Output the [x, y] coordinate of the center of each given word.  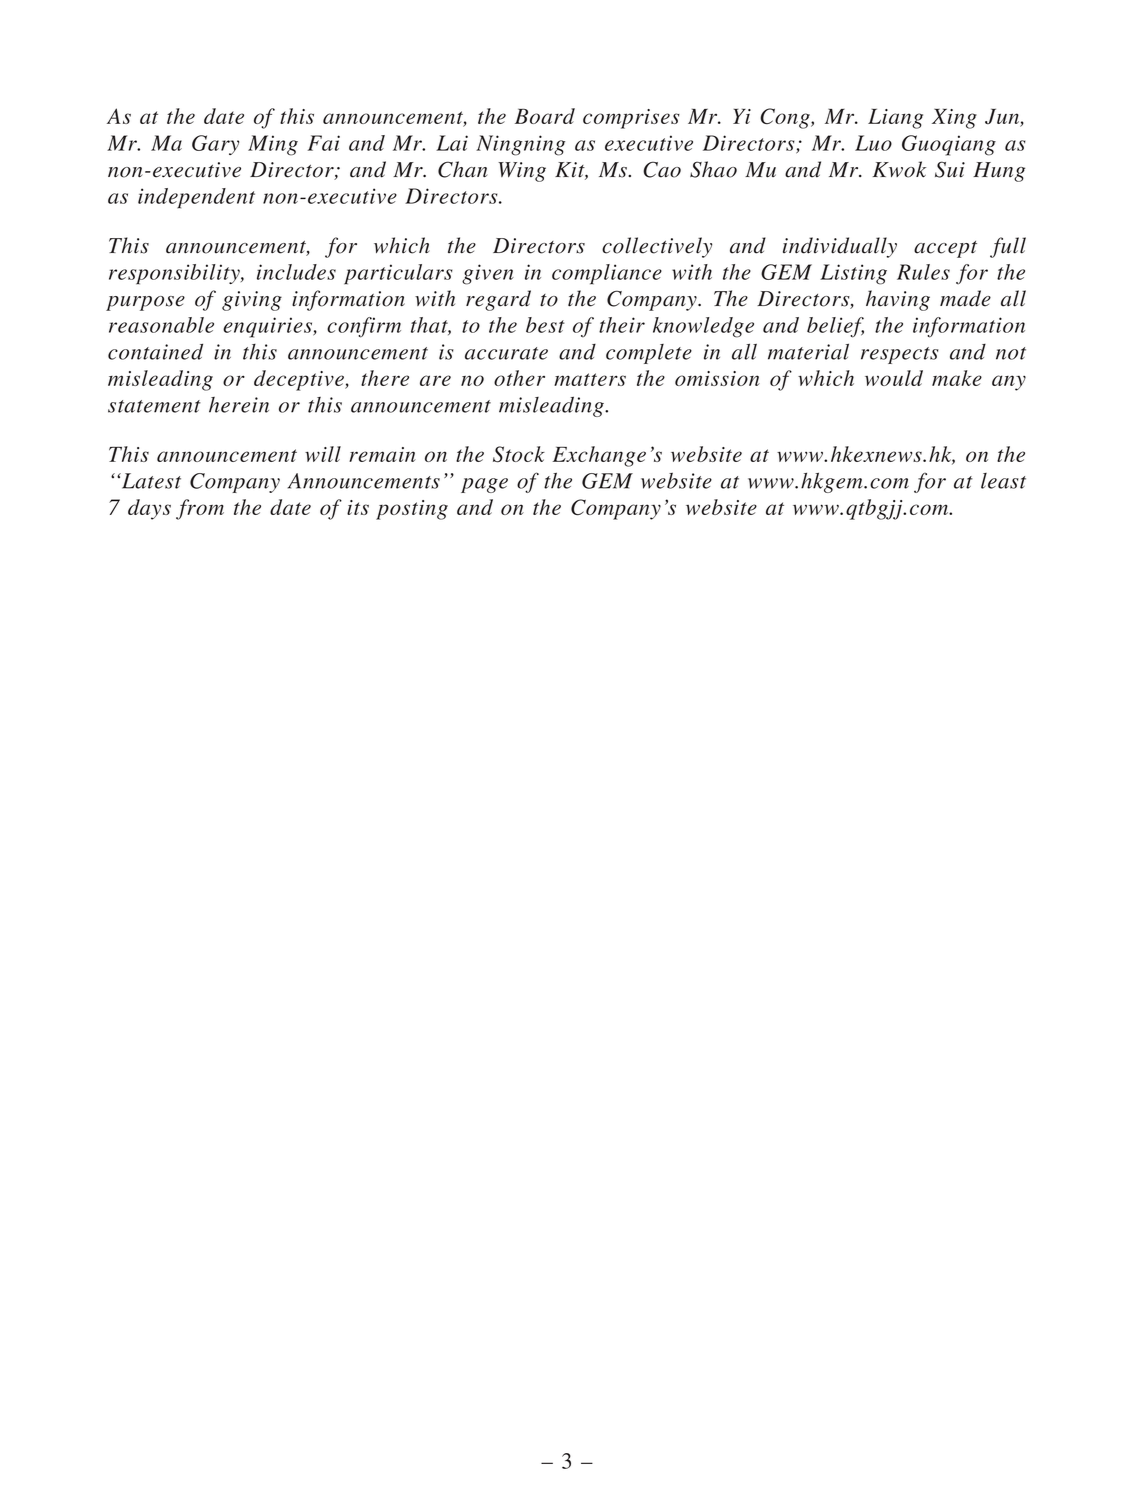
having [898, 300]
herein [239, 405]
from [200, 509]
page [484, 485]
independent [196, 198]
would [894, 378]
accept [945, 249]
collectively [657, 247]
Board [545, 116]
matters [590, 379]
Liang [895, 118]
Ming [273, 145]
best [545, 325]
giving [252, 301]
